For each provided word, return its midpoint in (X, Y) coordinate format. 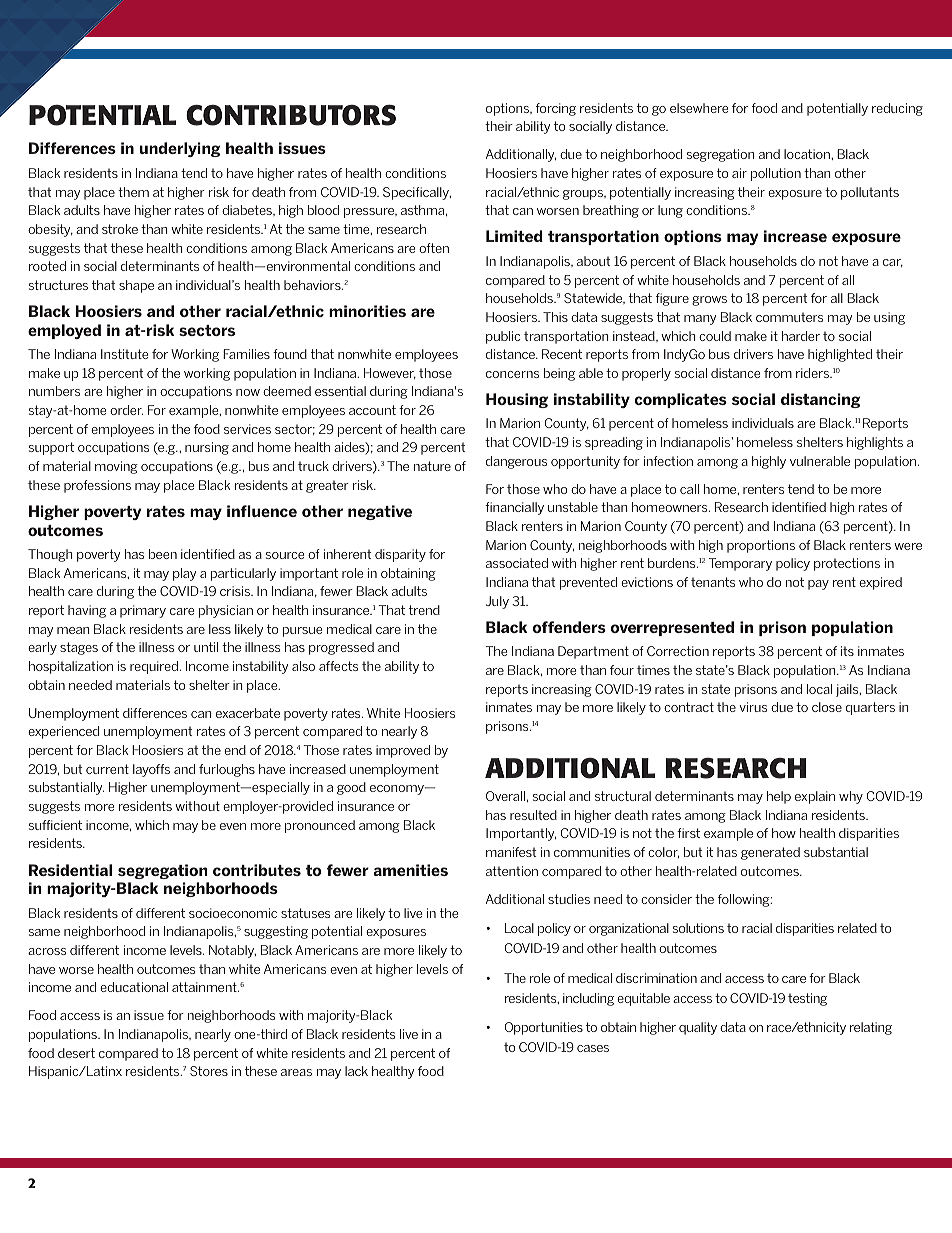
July (497, 602)
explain (815, 797)
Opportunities (544, 1028)
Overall (505, 796)
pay (818, 585)
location (808, 154)
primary (143, 611)
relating (871, 1028)
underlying (180, 149)
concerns (512, 374)
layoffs (151, 770)
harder (801, 336)
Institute (124, 354)
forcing (556, 109)
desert (76, 1053)
